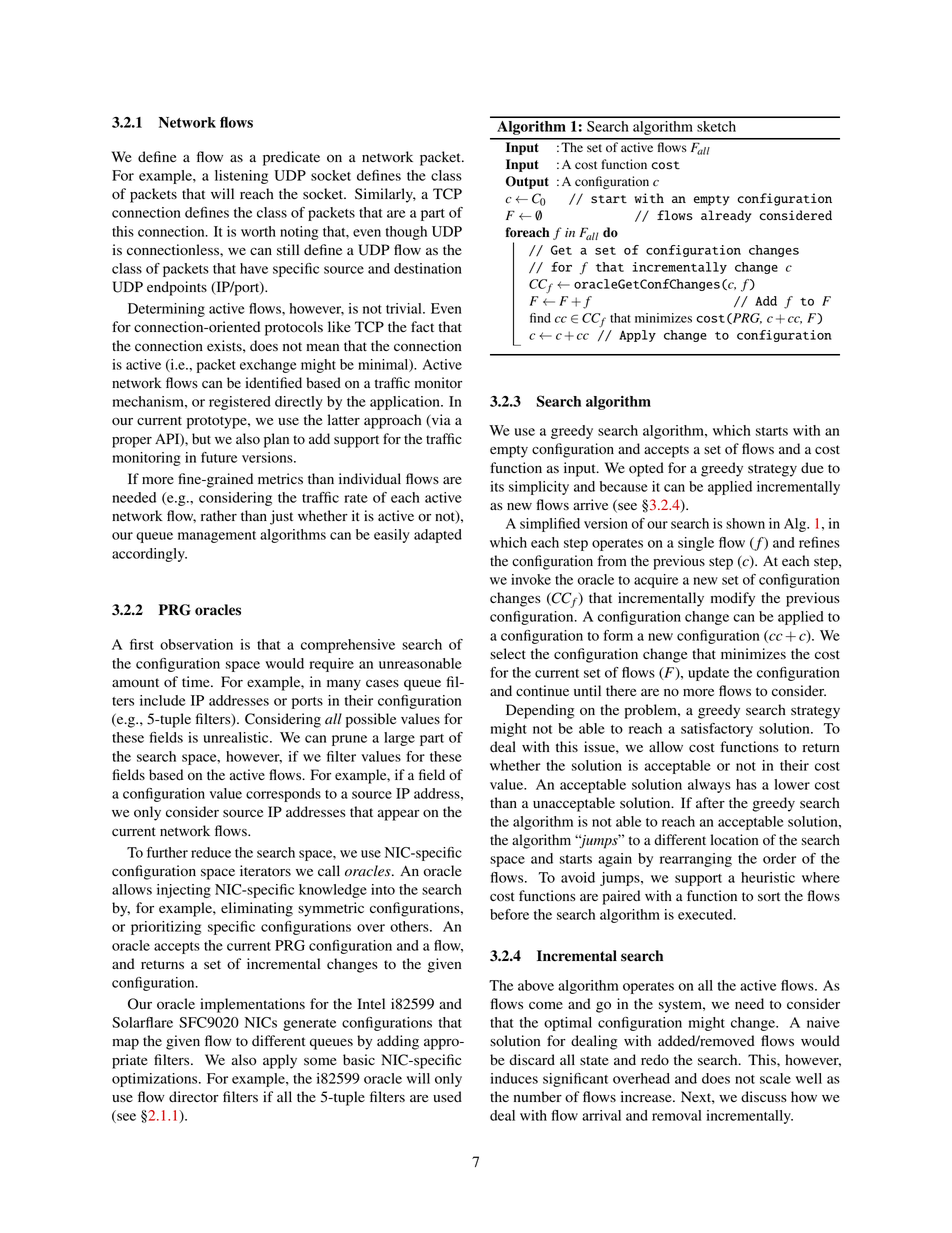 Image resolution: width=952 pixels, height=1233 pixels. I want to click on discuss, so click(764, 1096).
